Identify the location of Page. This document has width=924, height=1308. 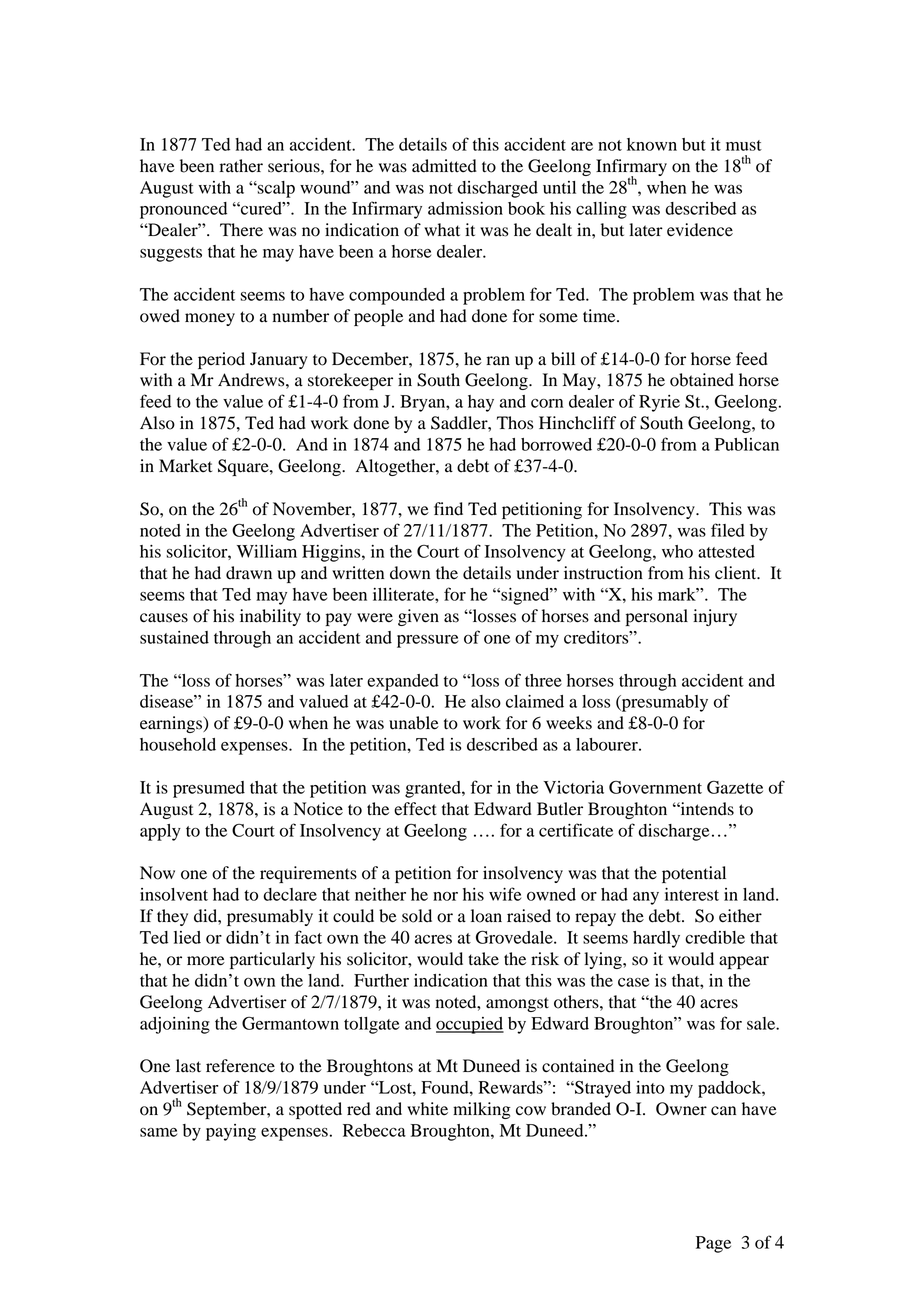
(713, 1244).
